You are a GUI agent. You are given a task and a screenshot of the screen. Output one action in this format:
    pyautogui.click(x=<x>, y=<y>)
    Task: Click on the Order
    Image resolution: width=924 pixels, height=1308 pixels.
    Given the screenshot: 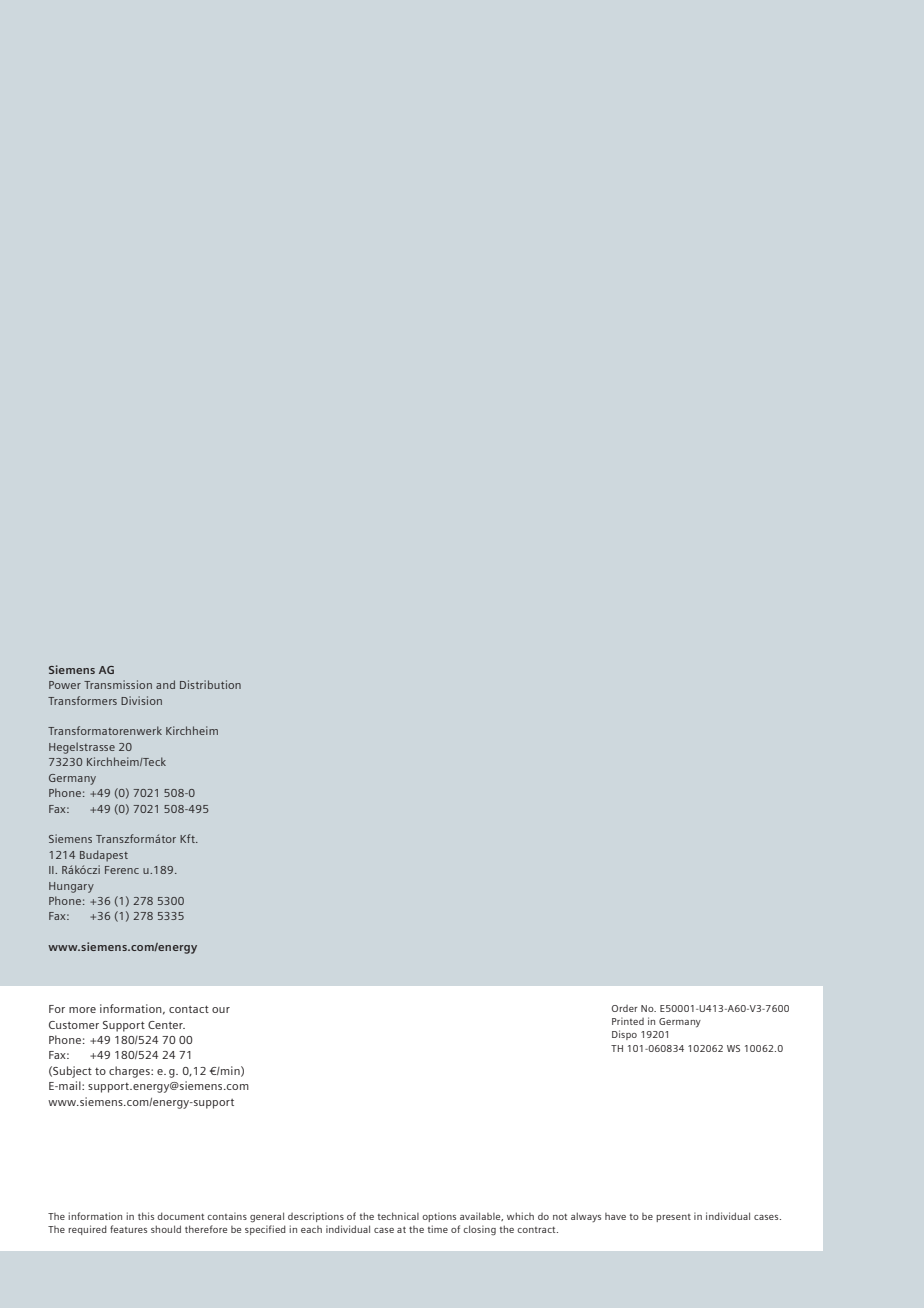 What is the action you would take?
    pyautogui.click(x=624, y=1008)
